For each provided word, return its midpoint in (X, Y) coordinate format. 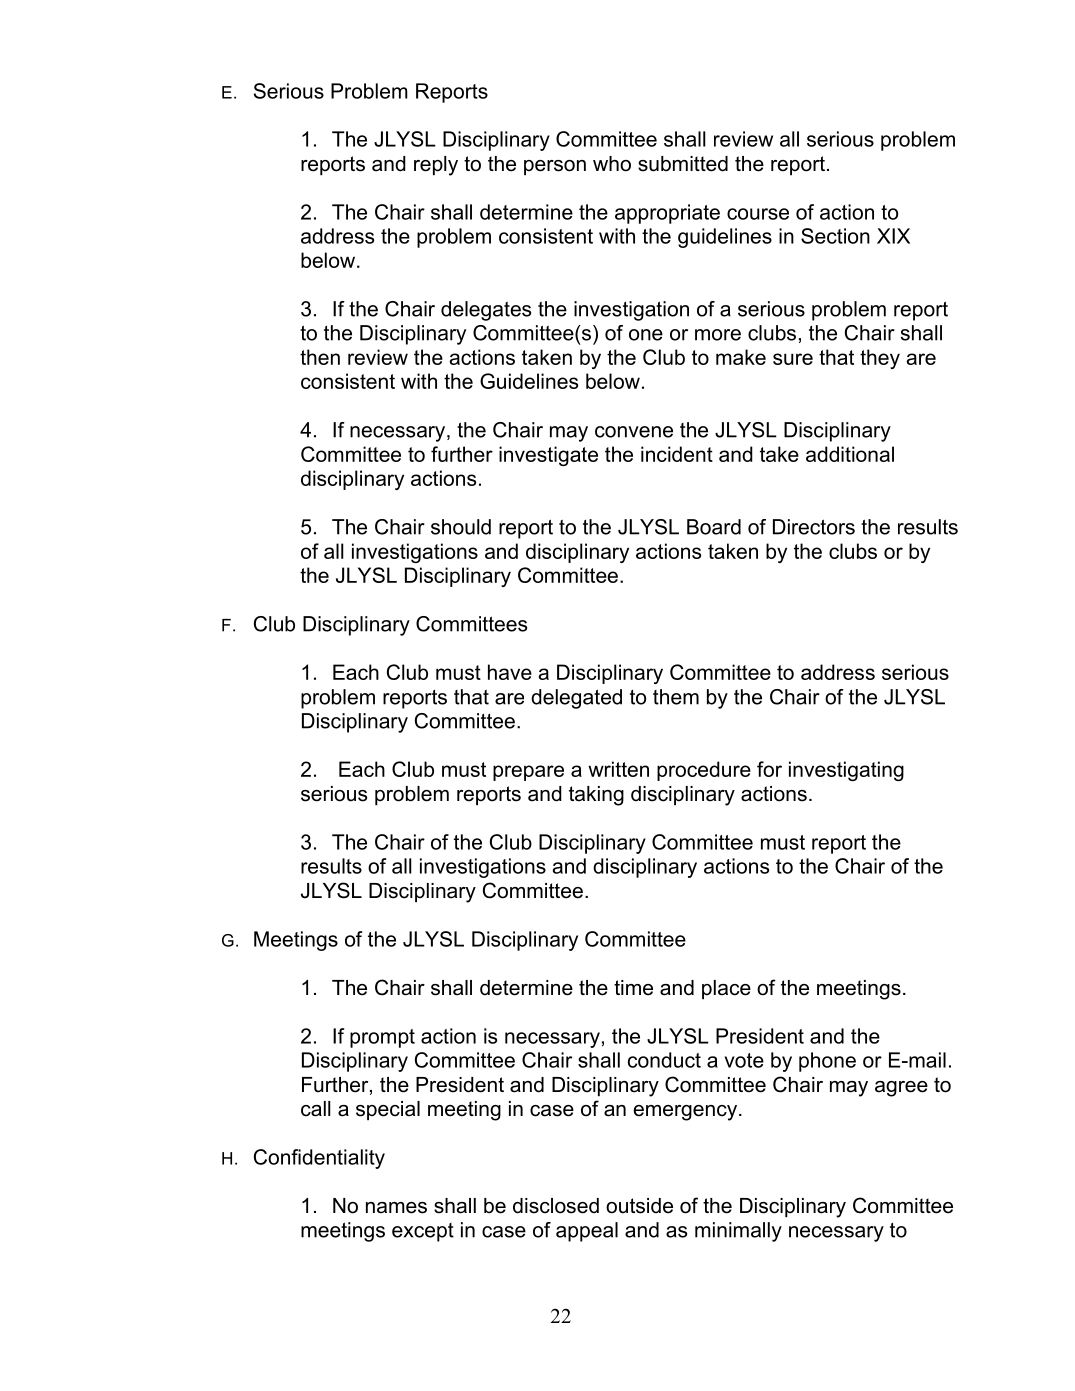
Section (835, 236)
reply (436, 166)
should (461, 527)
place (726, 989)
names (396, 1208)
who (612, 164)
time (633, 988)
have (510, 672)
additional (850, 454)
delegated (576, 699)
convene (634, 432)
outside (639, 1206)
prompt (382, 1038)
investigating (846, 771)
